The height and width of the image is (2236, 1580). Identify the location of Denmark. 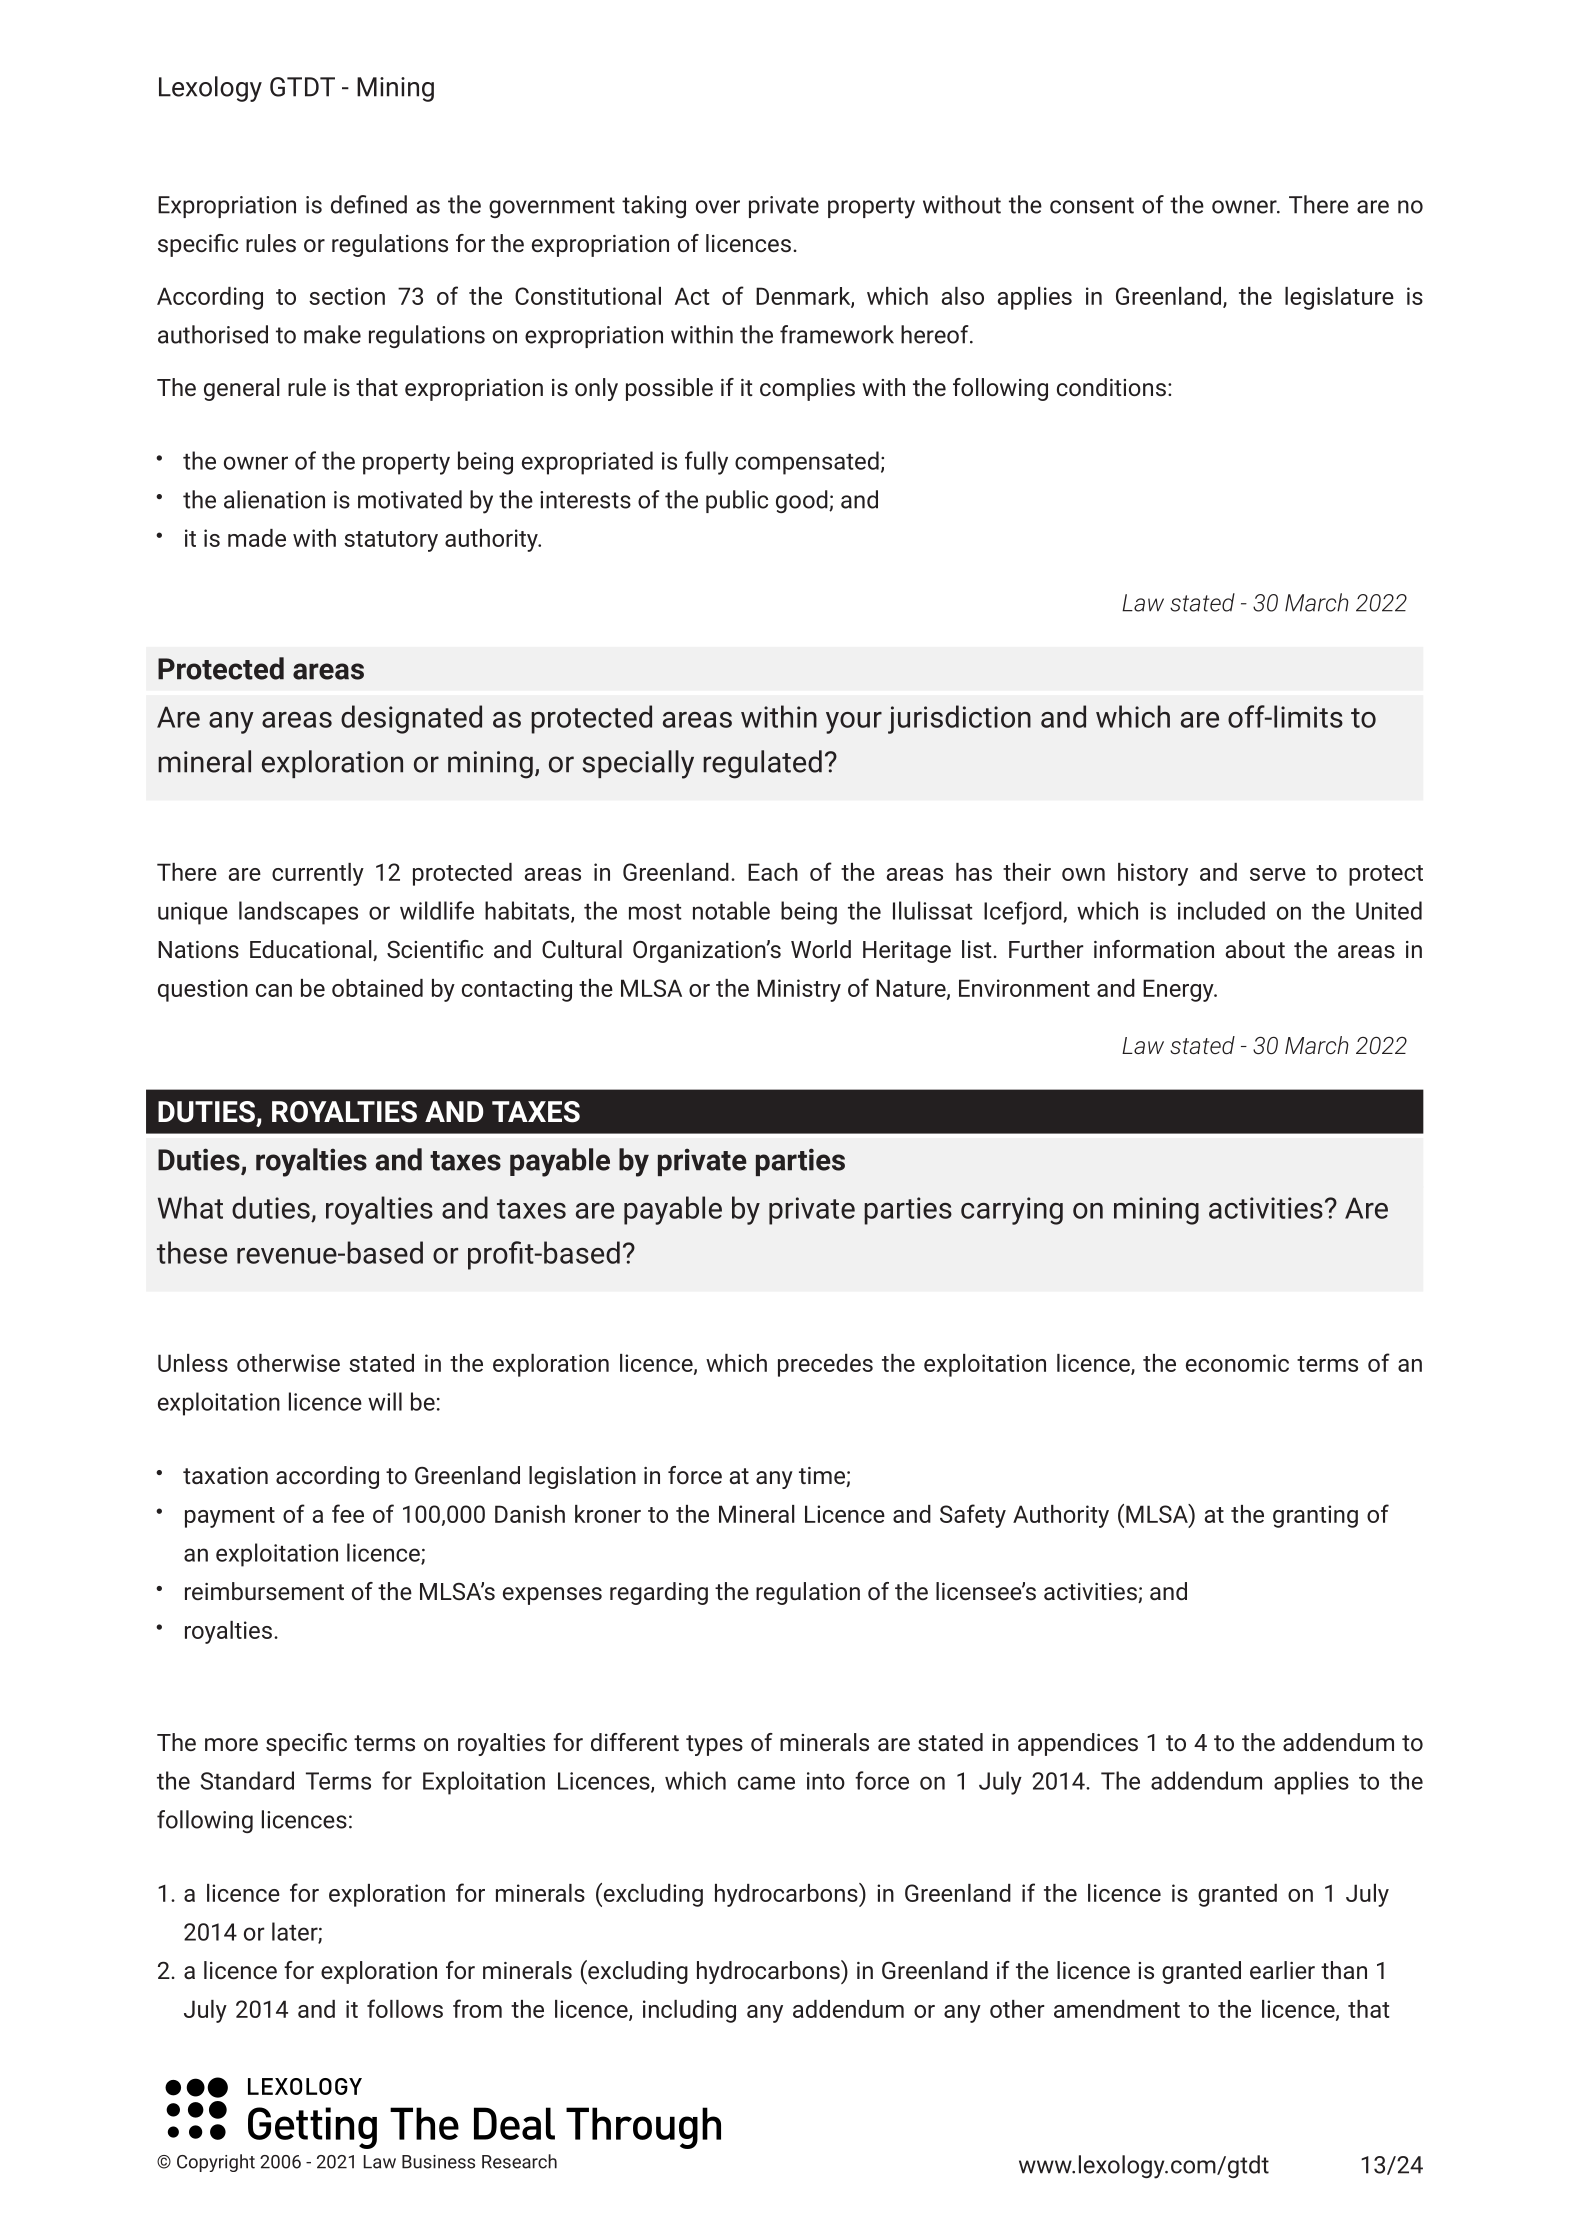
(804, 297).
